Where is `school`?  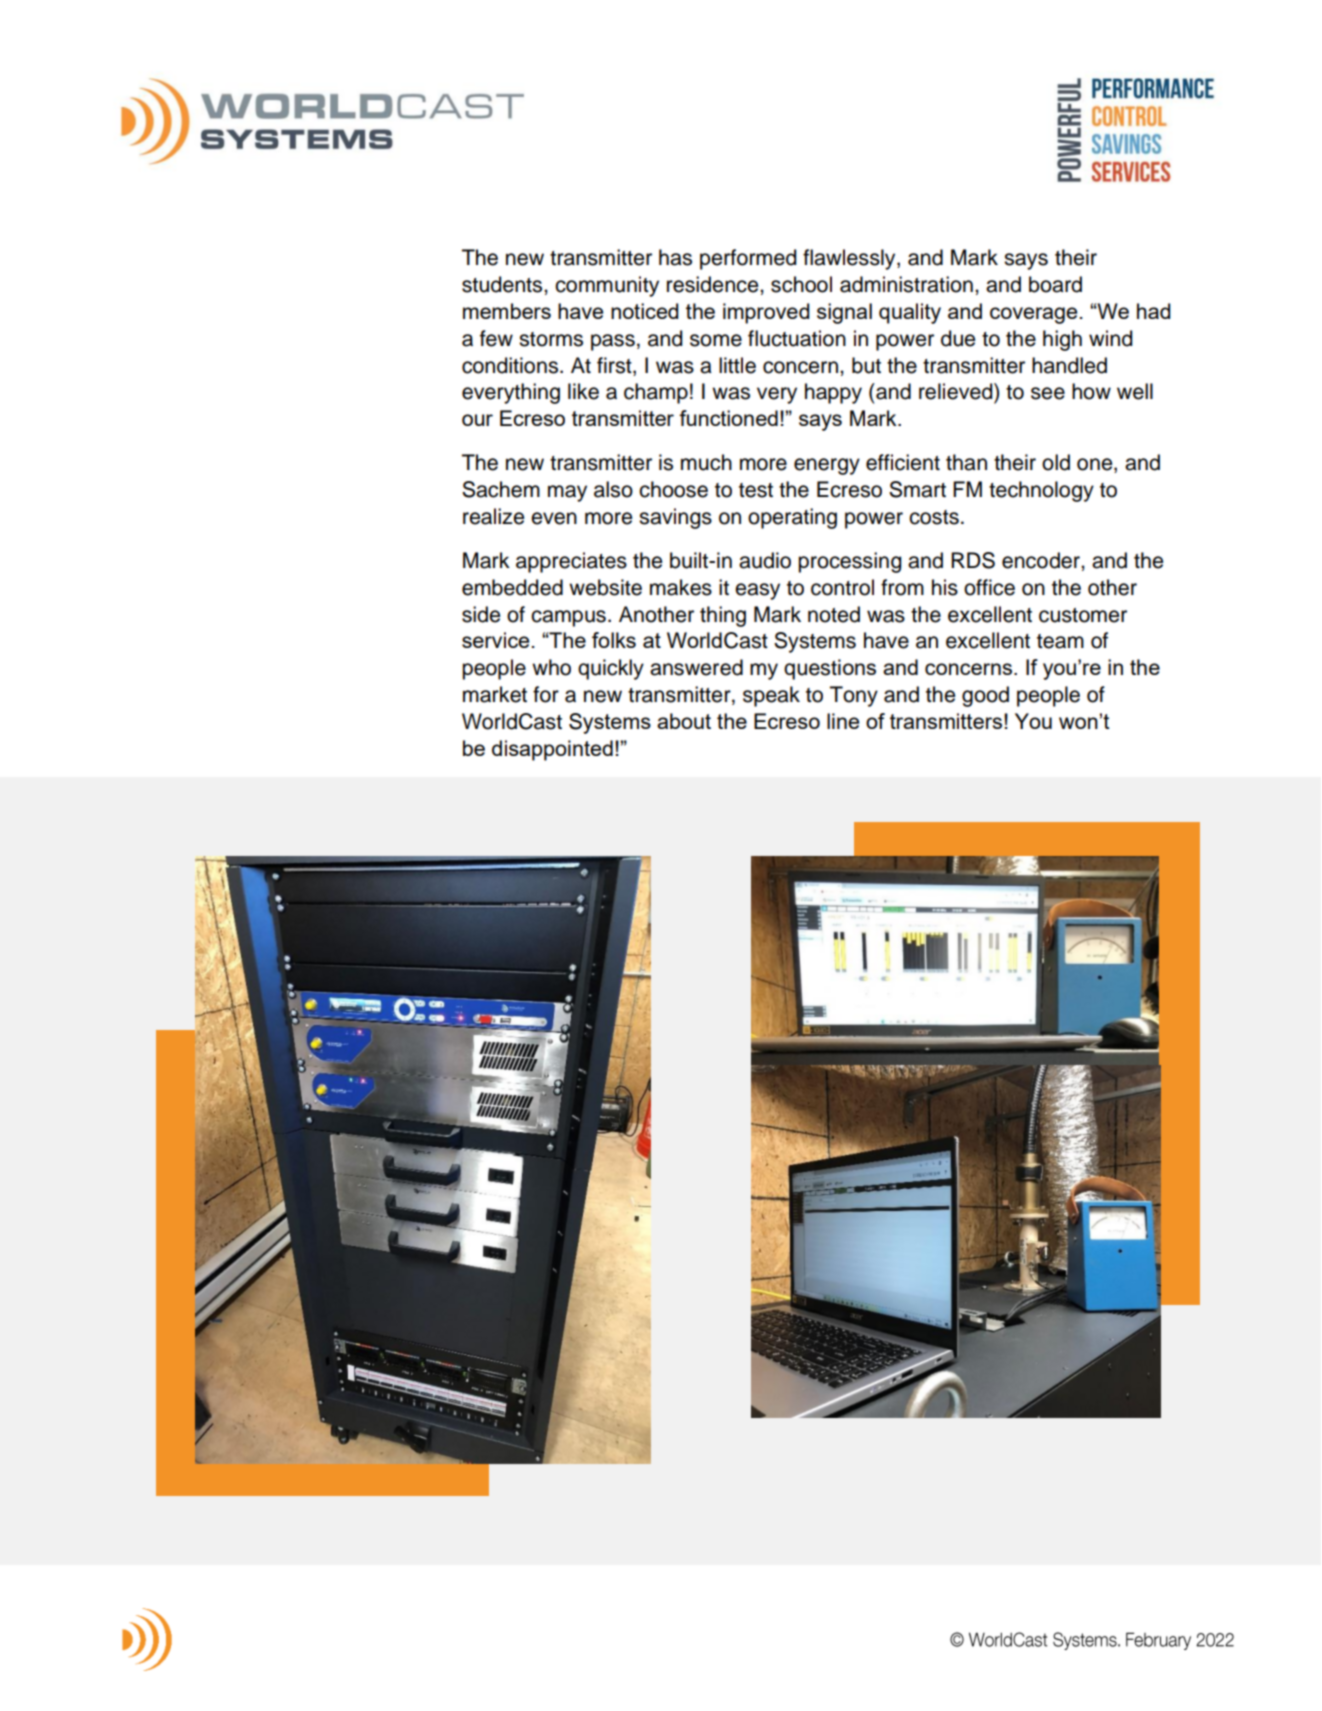
school is located at coordinates (801, 284).
